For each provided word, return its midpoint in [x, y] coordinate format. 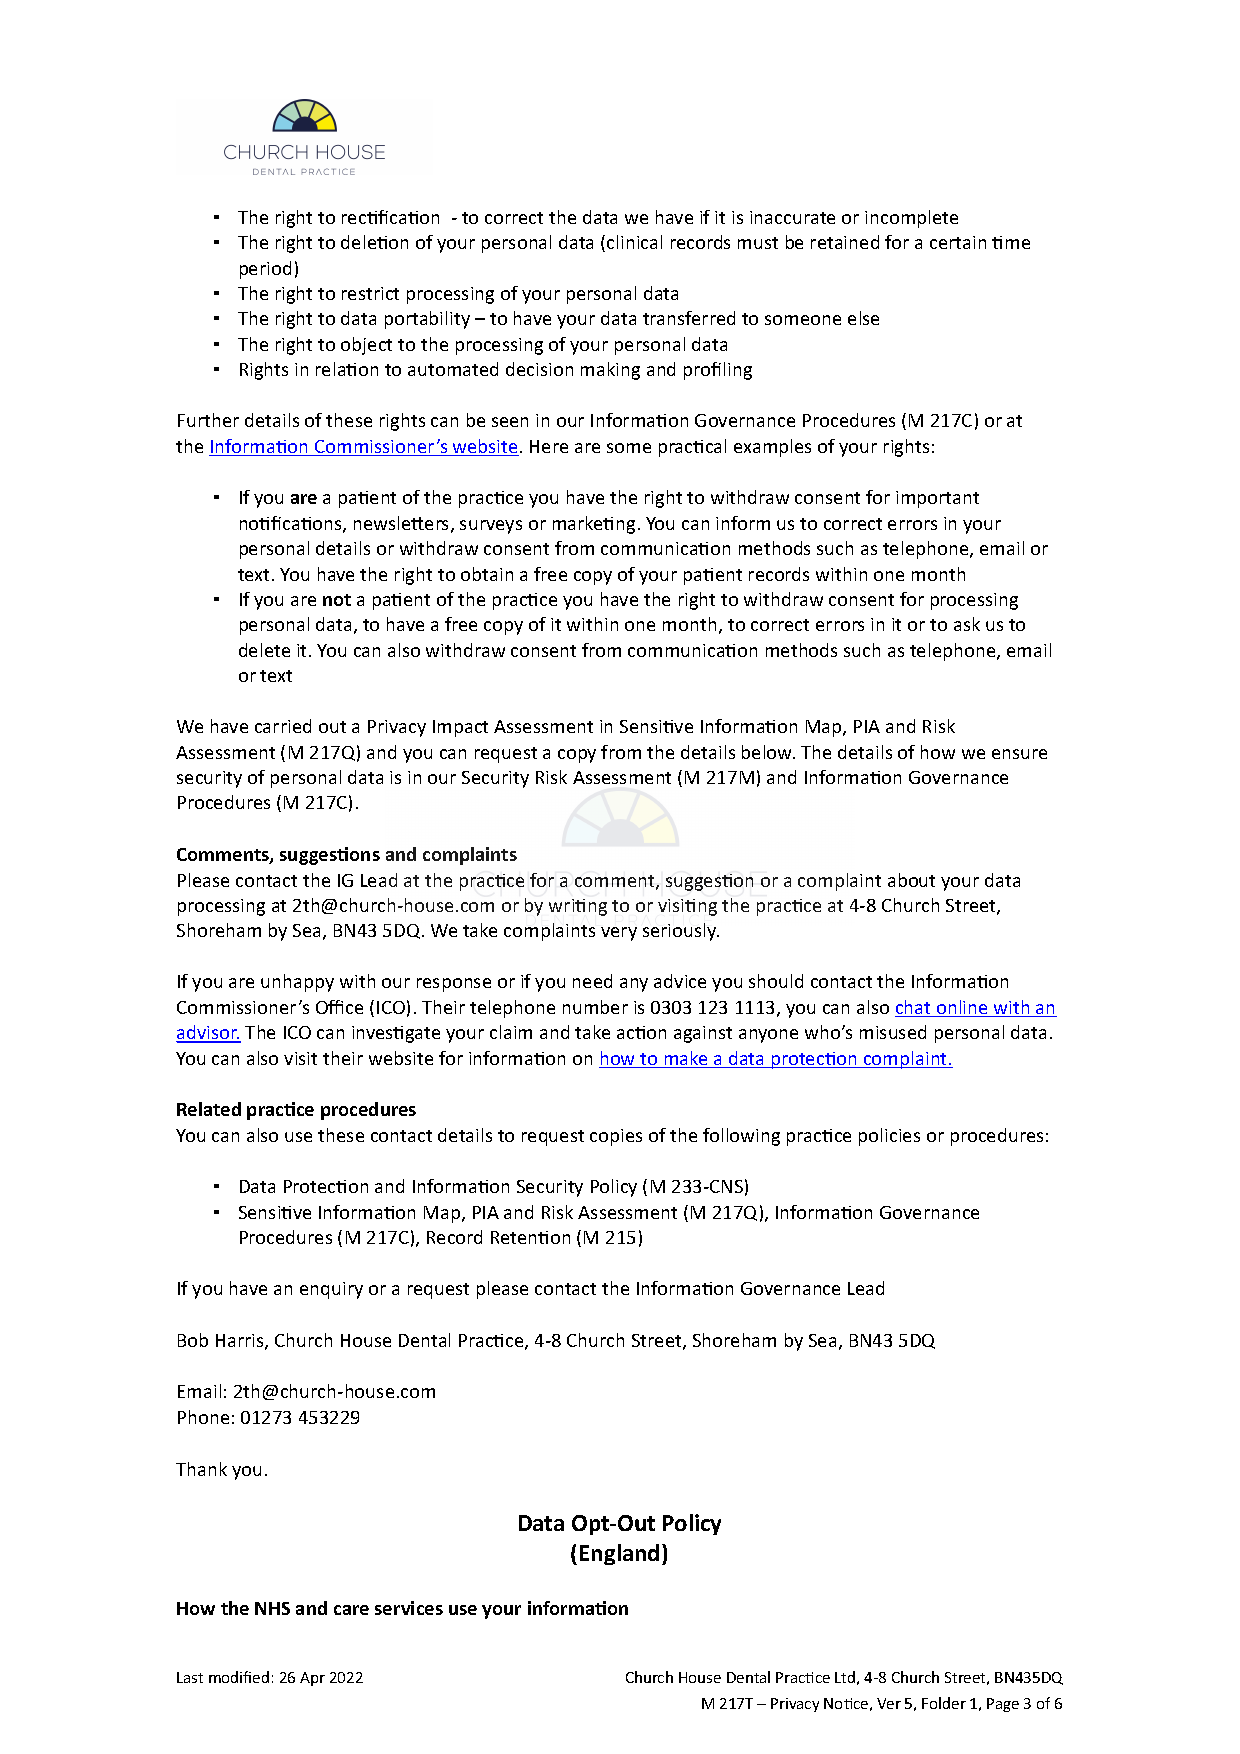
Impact [460, 728]
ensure [1019, 754]
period [265, 270]
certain [958, 242]
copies [616, 1137]
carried [283, 726]
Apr [312, 1679]
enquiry [331, 1290]
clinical [634, 242]
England [619, 1554]
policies [889, 1137]
